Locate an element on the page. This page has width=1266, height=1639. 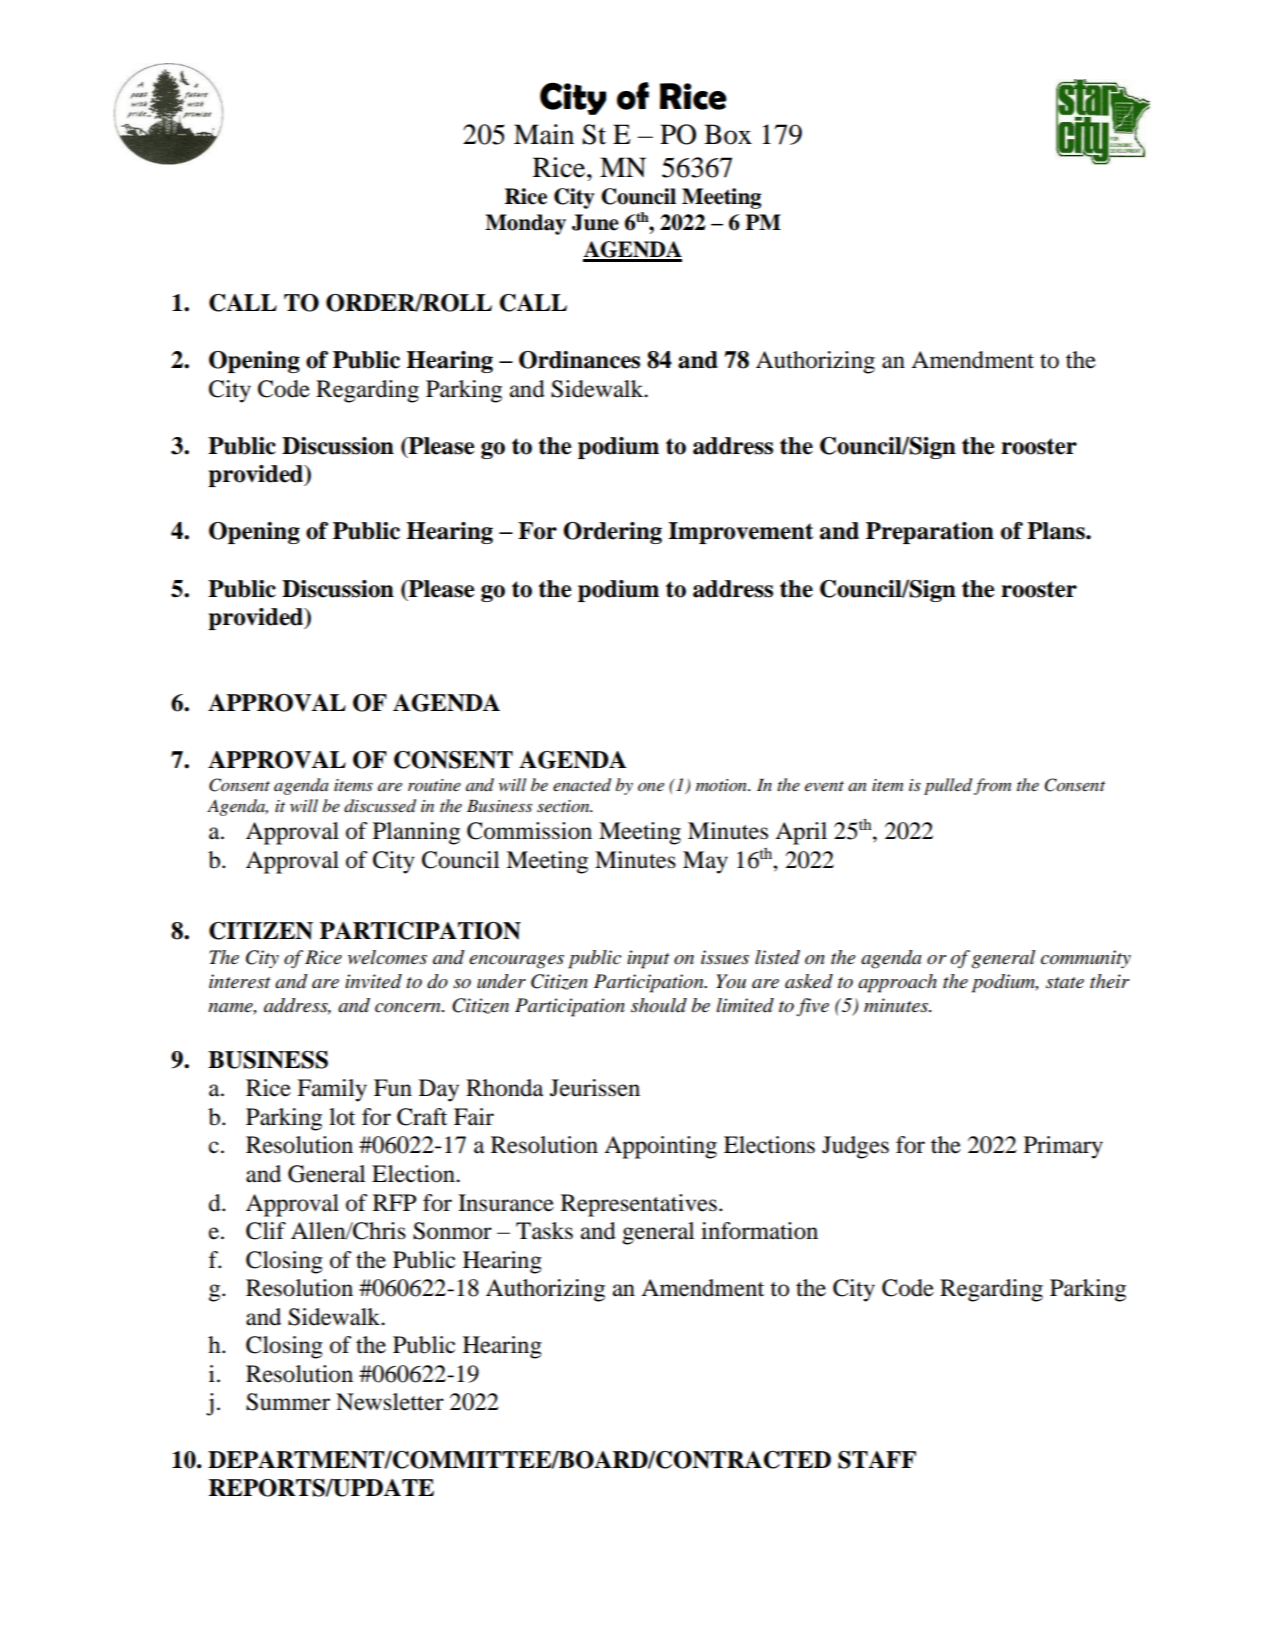
invited is located at coordinates (373, 981).
